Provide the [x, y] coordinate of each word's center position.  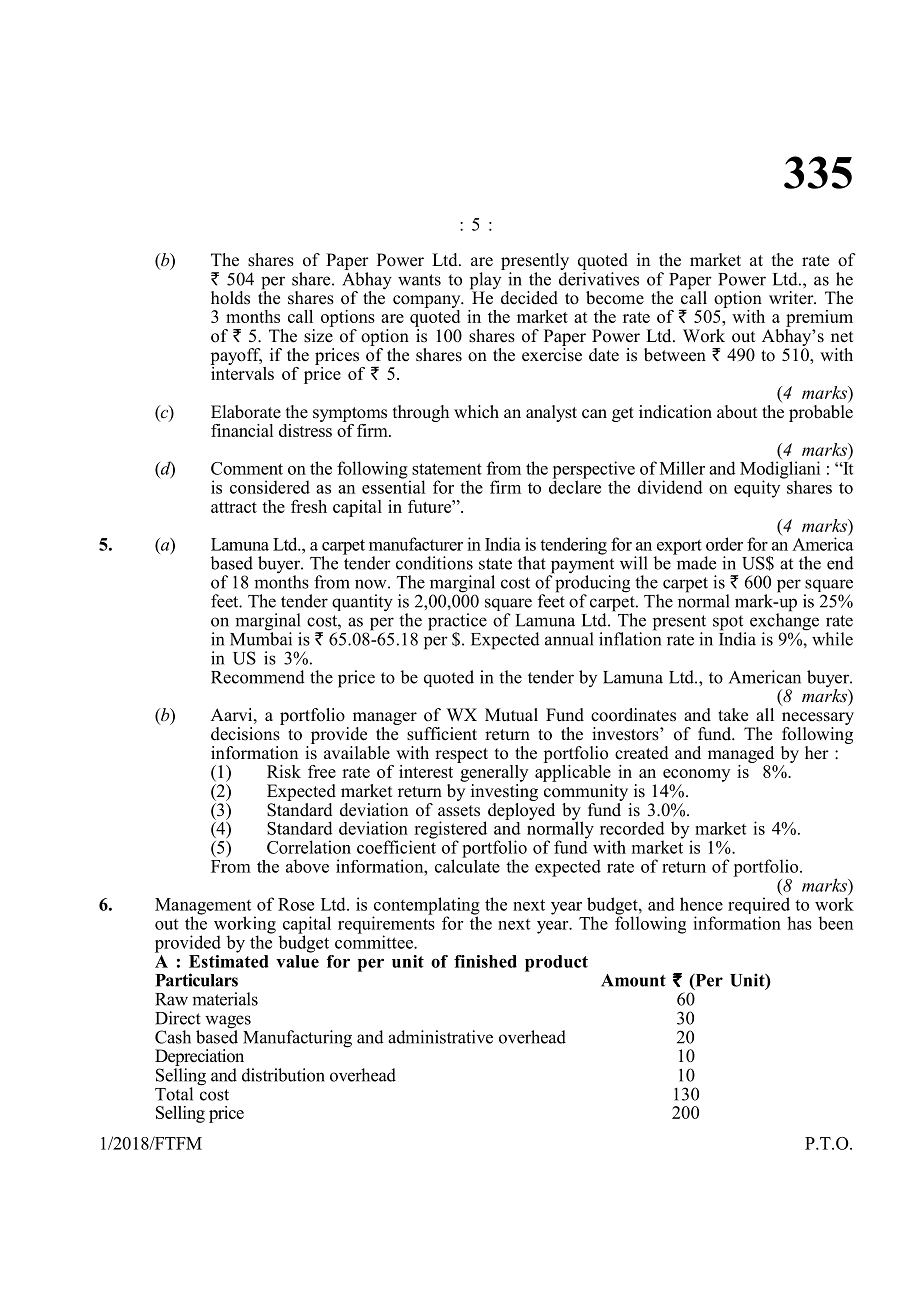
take [733, 715]
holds [230, 298]
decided [529, 298]
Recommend [258, 677]
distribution [283, 1075]
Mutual [511, 715]
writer [792, 298]
